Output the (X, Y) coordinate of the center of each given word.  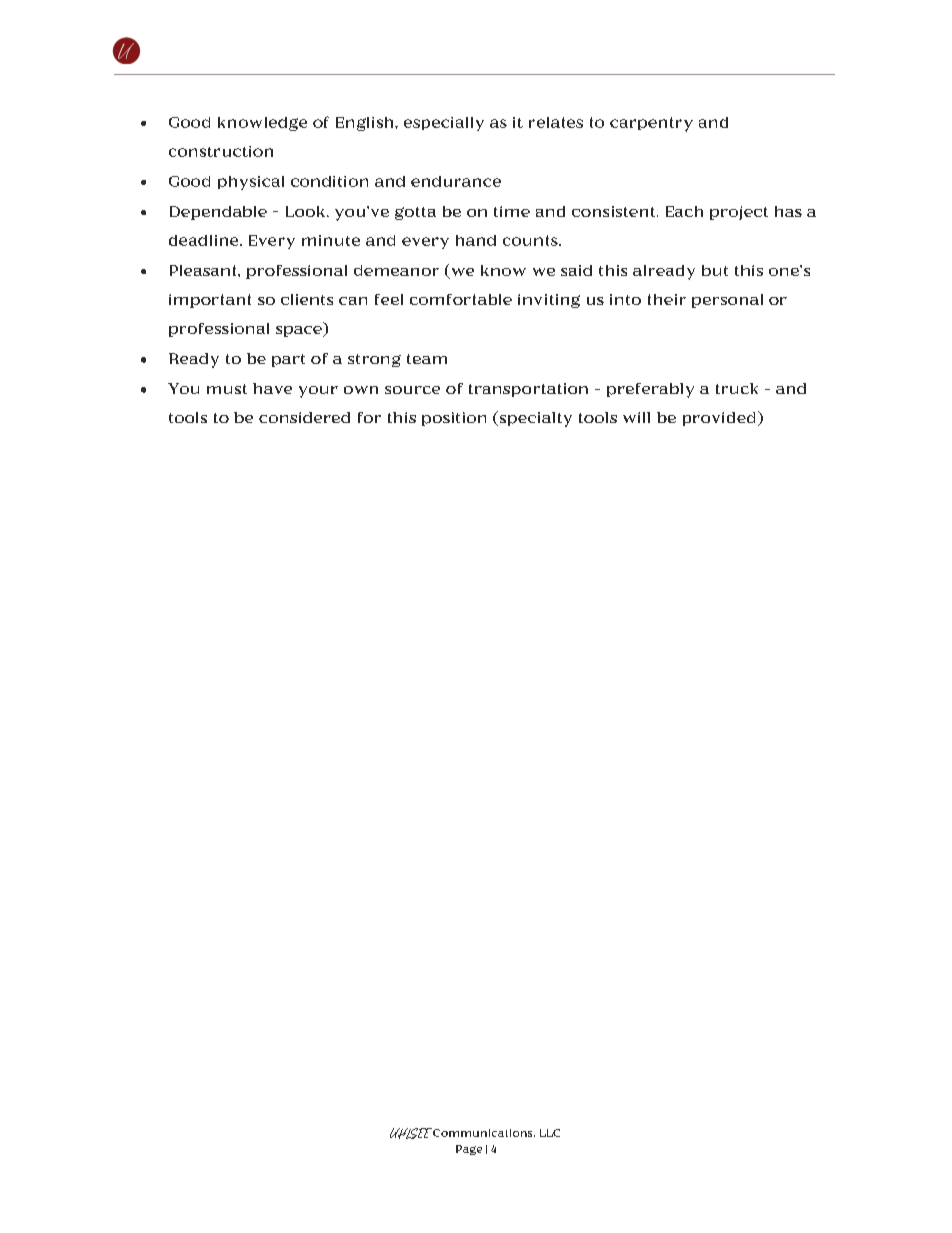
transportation (528, 390)
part (288, 360)
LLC (550, 1133)
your (318, 392)
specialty (534, 419)
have (272, 388)
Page (469, 1150)
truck (737, 388)
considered (304, 417)
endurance (456, 181)
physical (251, 183)
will (636, 417)
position (454, 419)
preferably (650, 390)
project (739, 213)
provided (721, 418)
